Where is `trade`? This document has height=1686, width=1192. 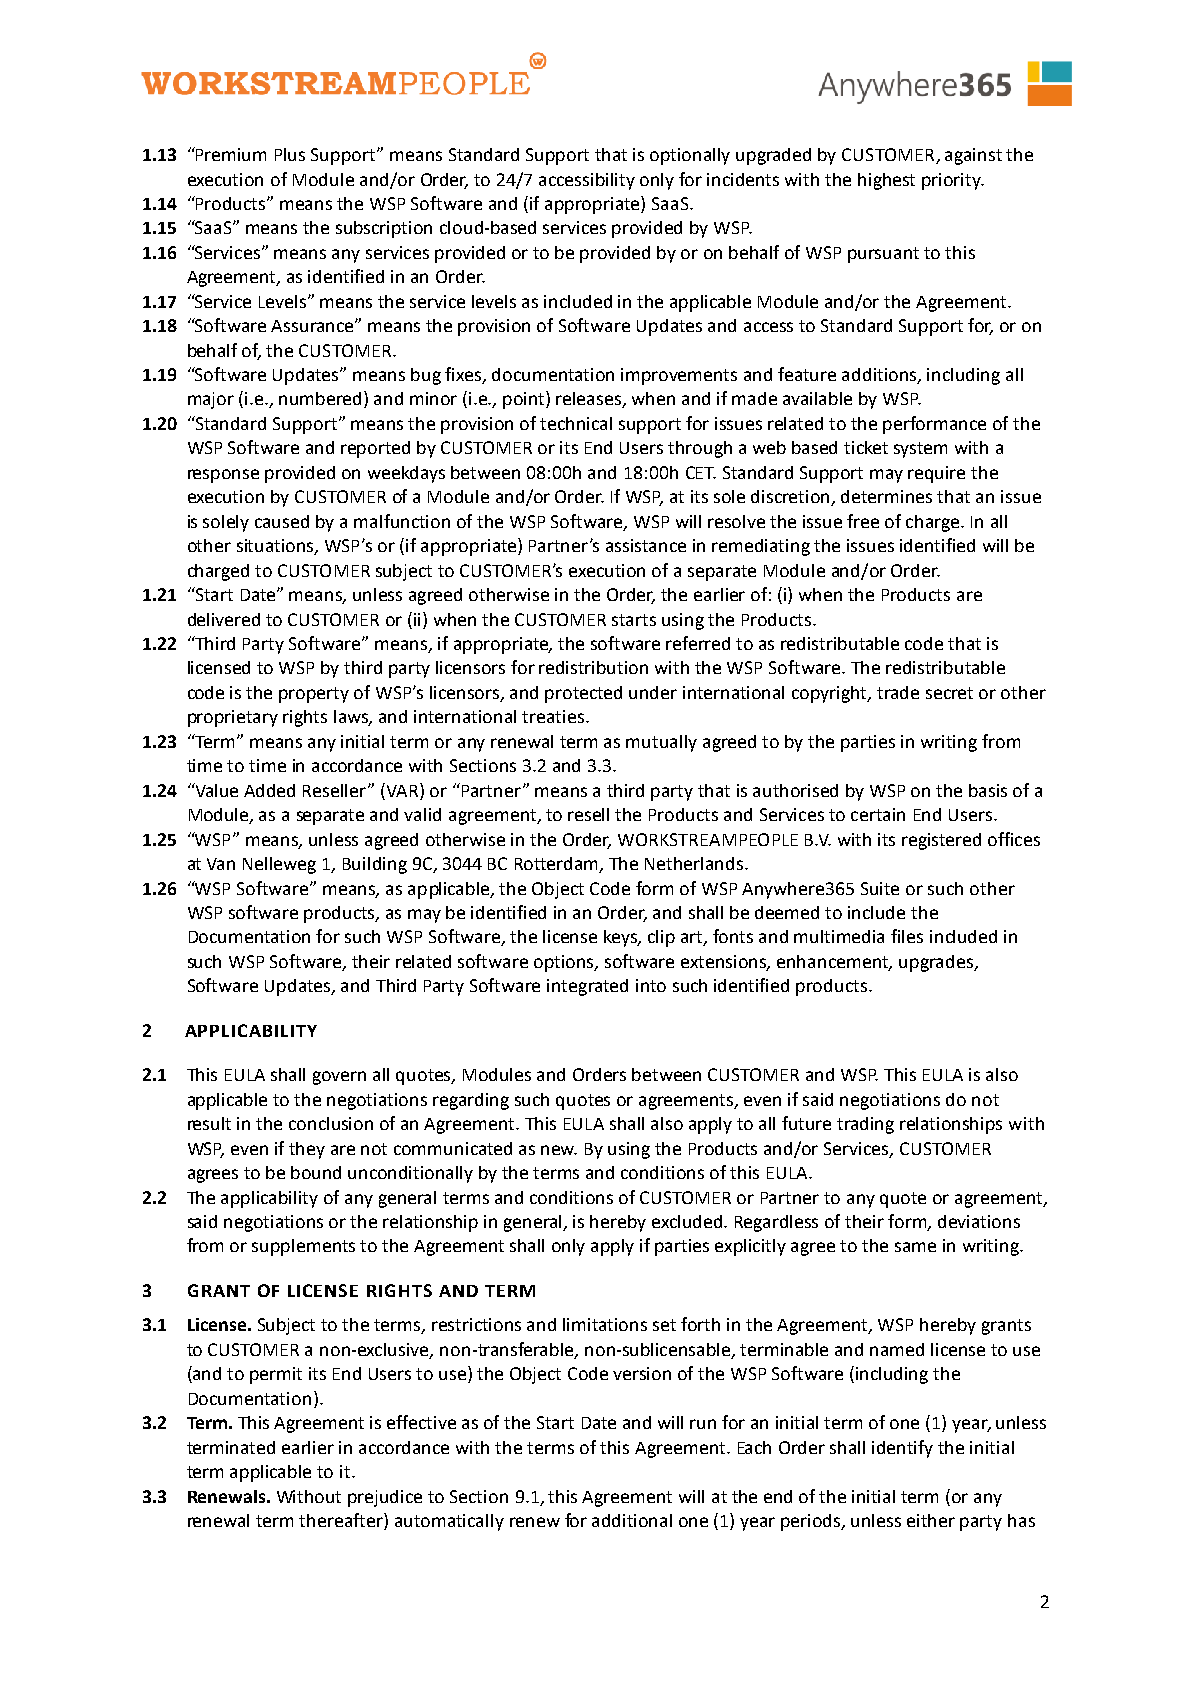
trade is located at coordinates (898, 692).
